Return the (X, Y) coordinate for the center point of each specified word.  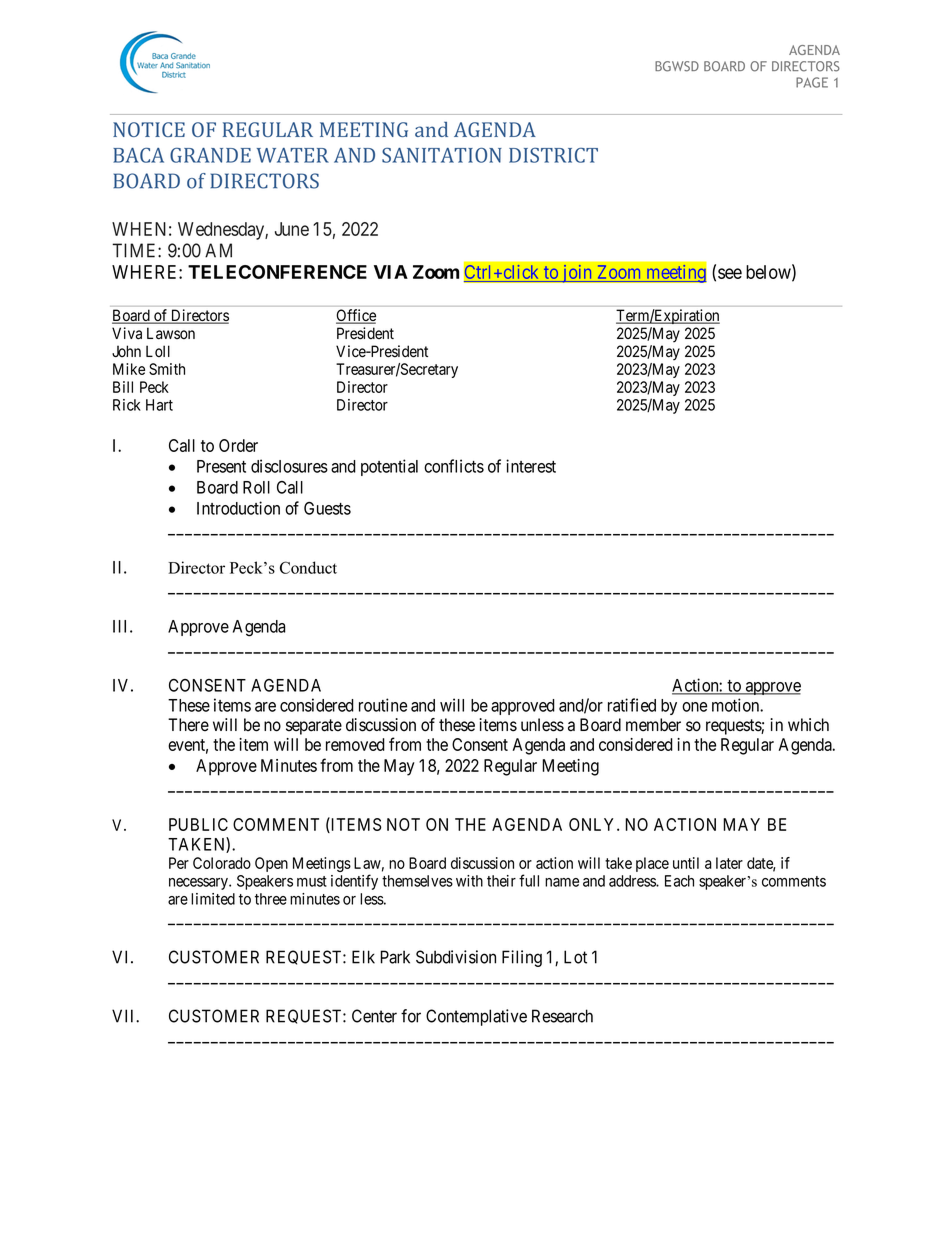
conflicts (454, 466)
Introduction (238, 508)
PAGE (812, 82)
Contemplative (476, 1017)
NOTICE (149, 129)
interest (531, 466)
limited (213, 899)
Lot (575, 957)
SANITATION (442, 155)
